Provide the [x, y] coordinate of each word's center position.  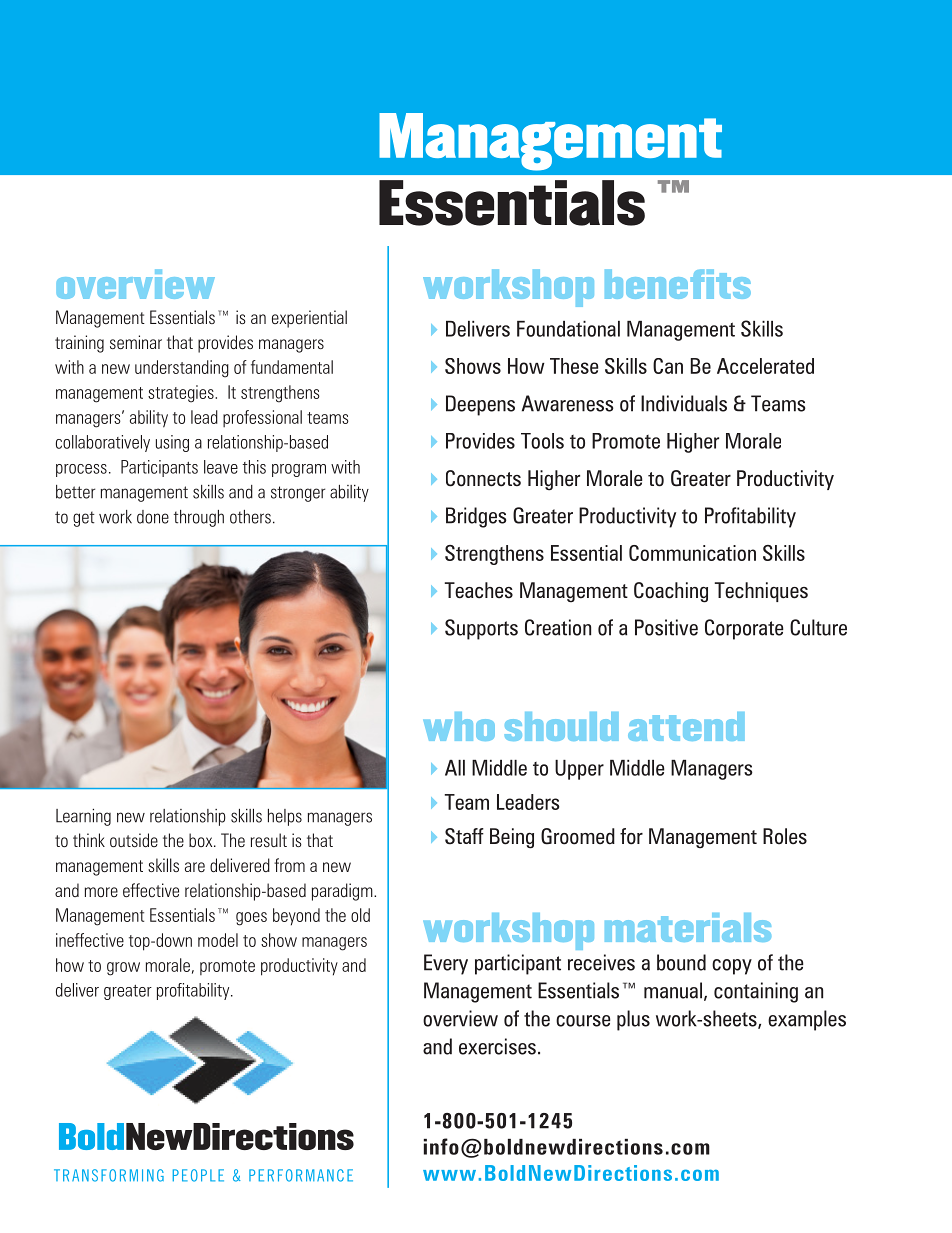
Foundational [568, 329]
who [459, 726]
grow [123, 969]
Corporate [744, 629]
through [199, 518]
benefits [678, 284]
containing [756, 992]
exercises [497, 1046]
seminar [136, 342]
